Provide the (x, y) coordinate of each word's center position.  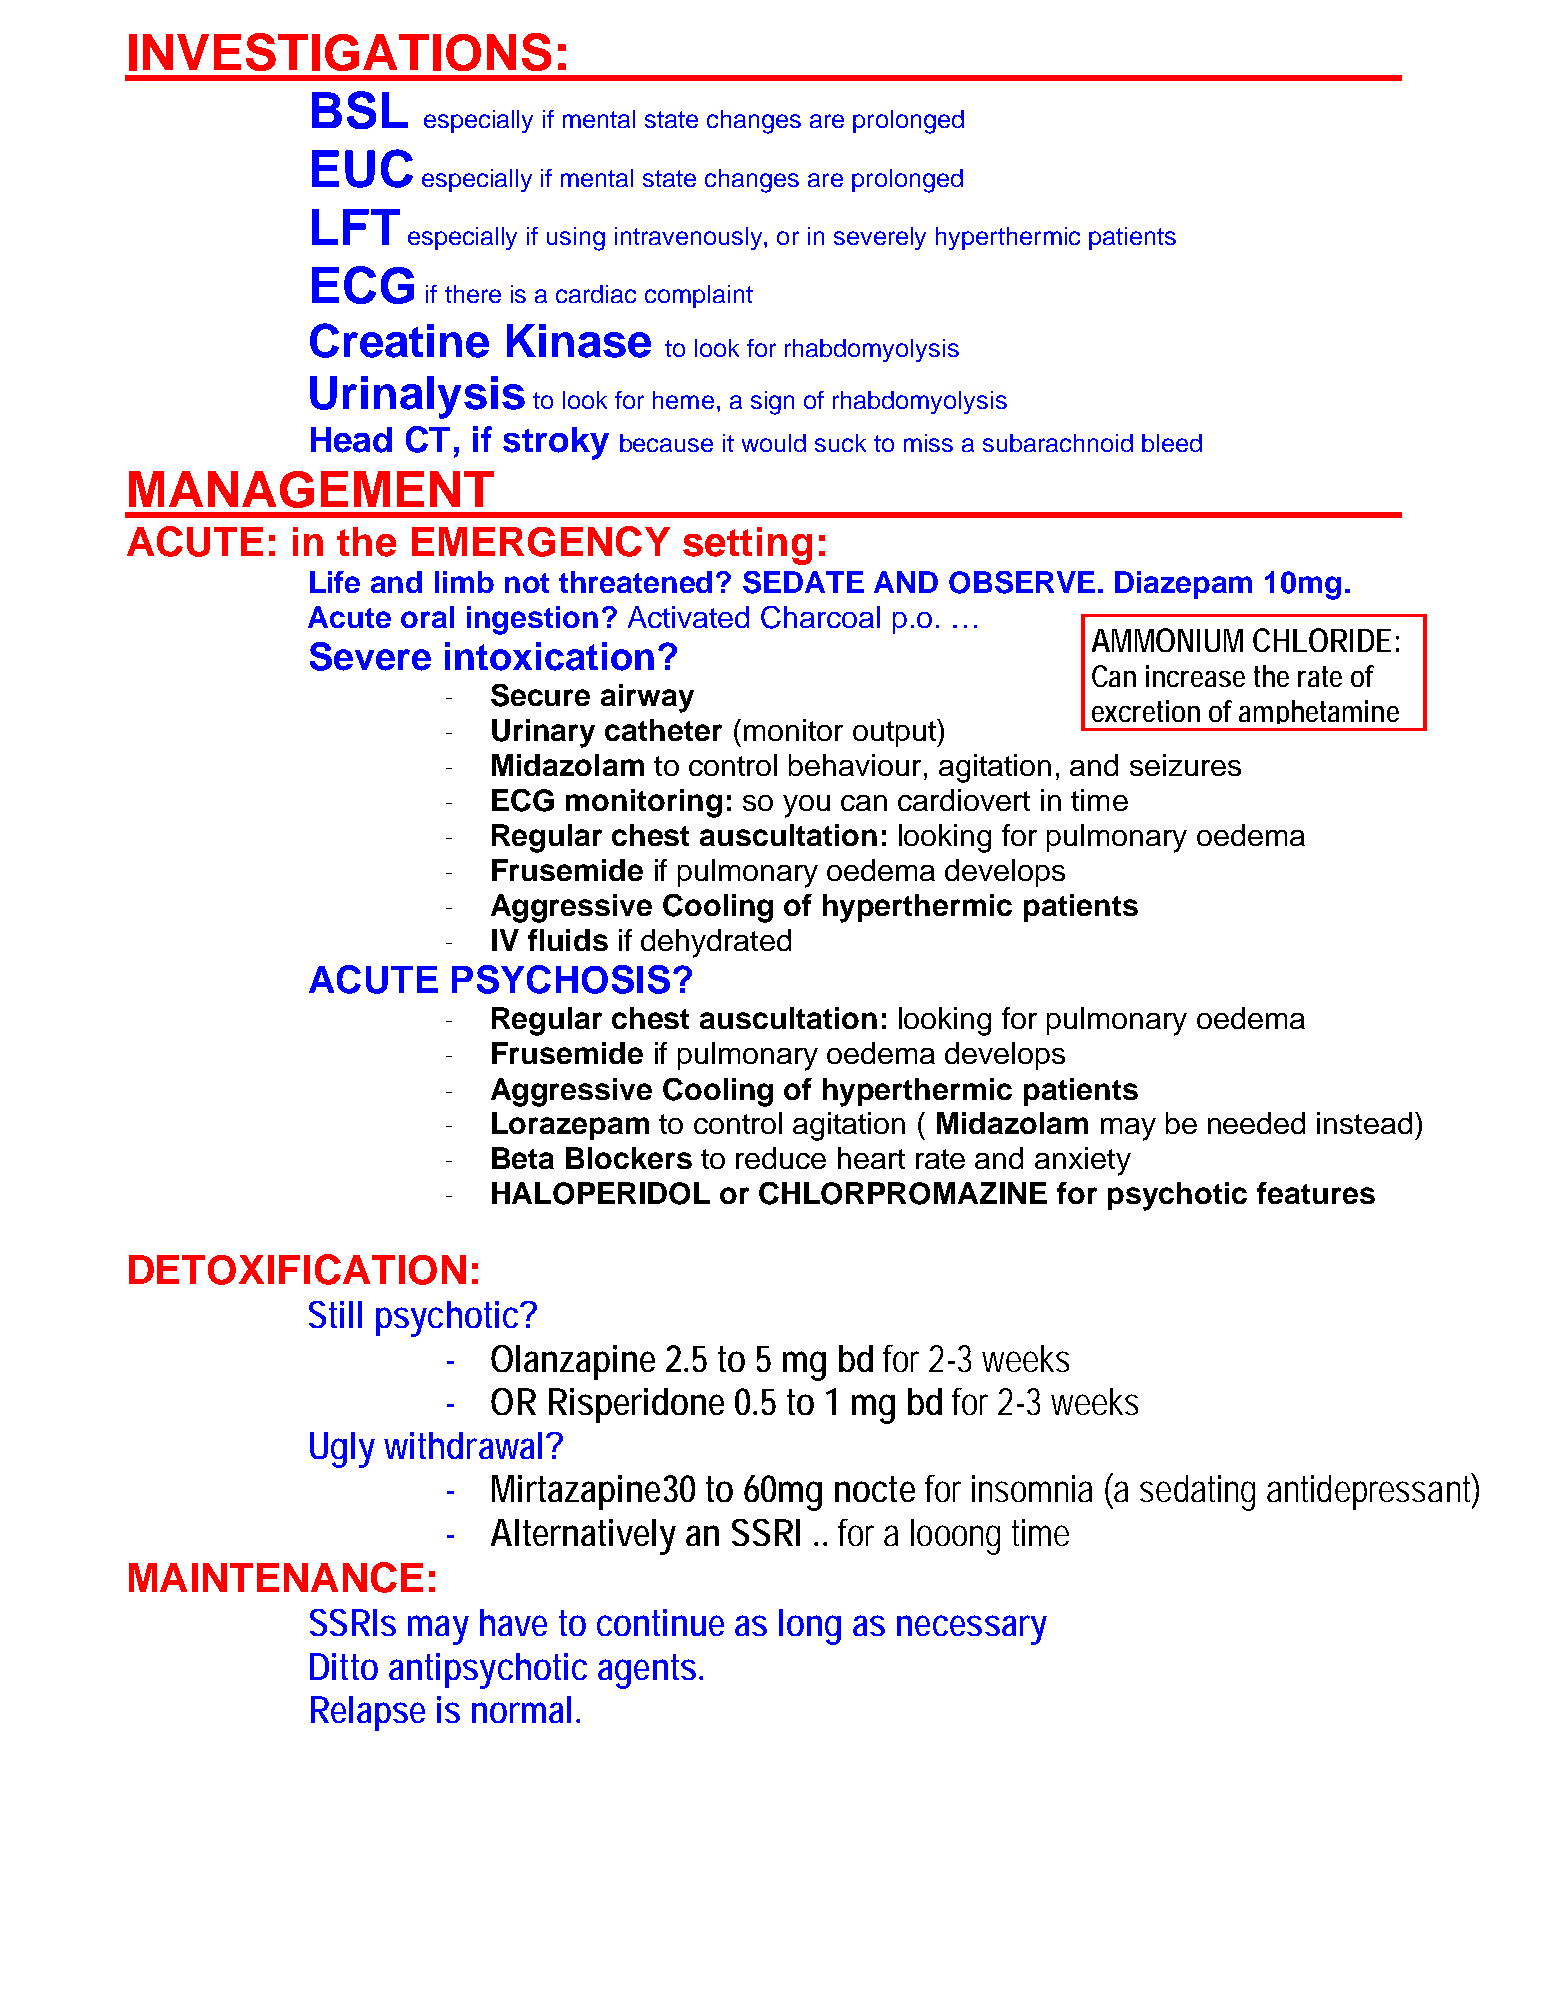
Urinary (543, 733)
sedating (1197, 1493)
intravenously (690, 238)
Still (335, 1314)
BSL (360, 110)
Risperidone (636, 1405)
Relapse (368, 1713)
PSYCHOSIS (561, 979)
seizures (1185, 765)
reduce (781, 1158)
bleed (1172, 443)
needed (1256, 1123)
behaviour (855, 765)
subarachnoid (1058, 443)
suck (840, 443)
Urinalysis (417, 397)
